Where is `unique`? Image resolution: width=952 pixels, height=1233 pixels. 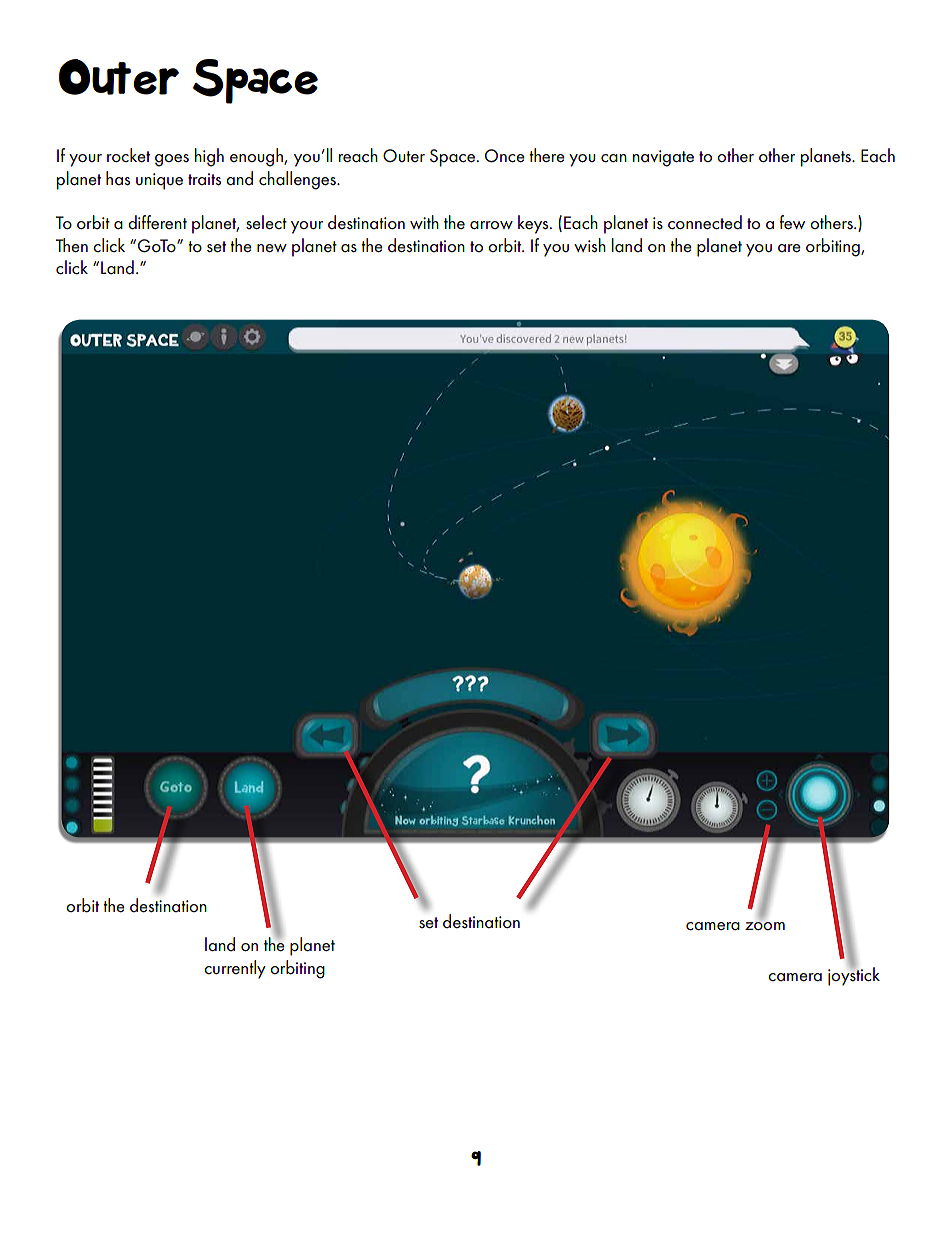 unique is located at coordinates (159, 181).
